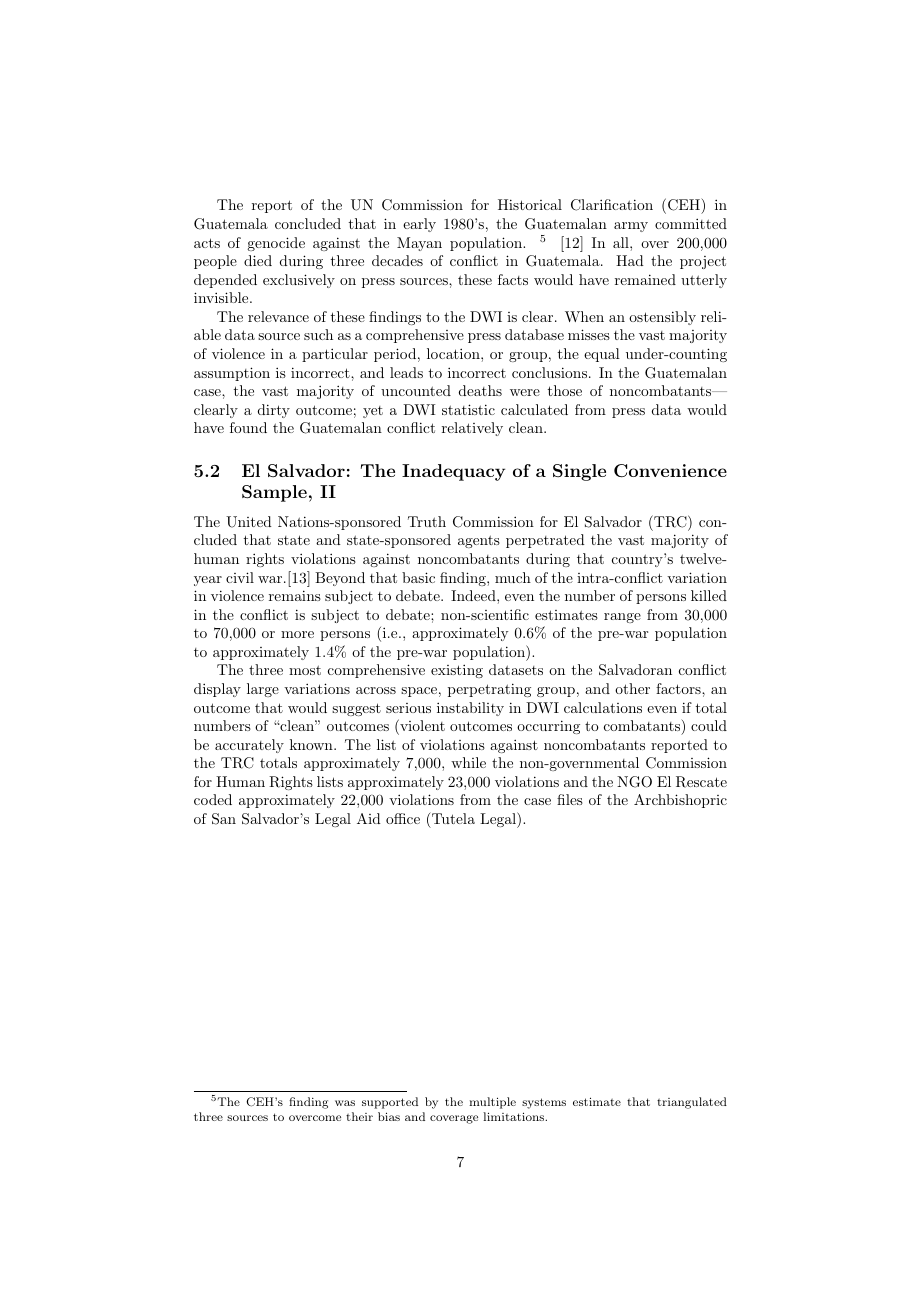  What do you see at coordinates (419, 244) in the page?
I see `Mayan` at bounding box center [419, 244].
